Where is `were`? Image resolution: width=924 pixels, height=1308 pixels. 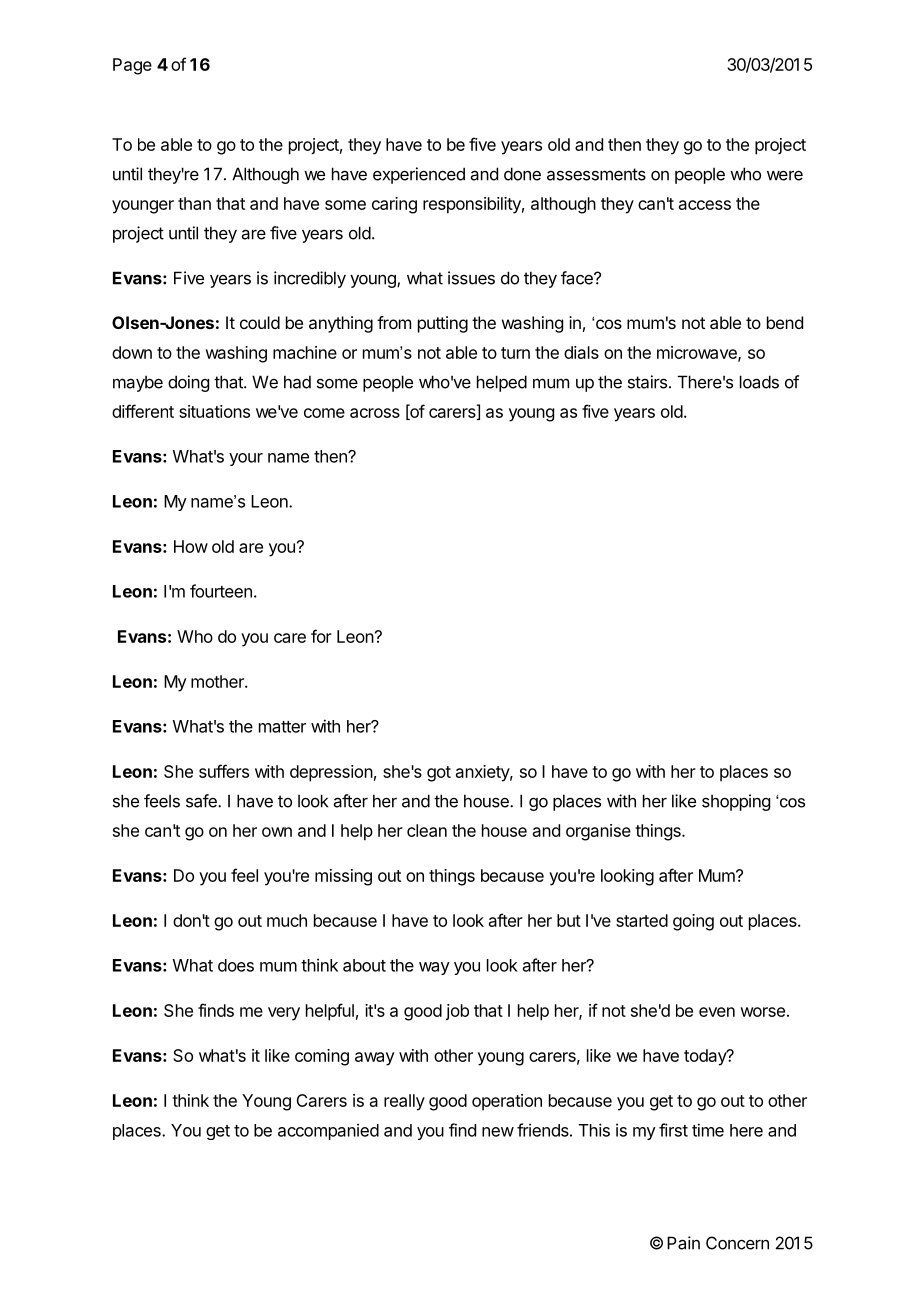 were is located at coordinates (785, 175).
